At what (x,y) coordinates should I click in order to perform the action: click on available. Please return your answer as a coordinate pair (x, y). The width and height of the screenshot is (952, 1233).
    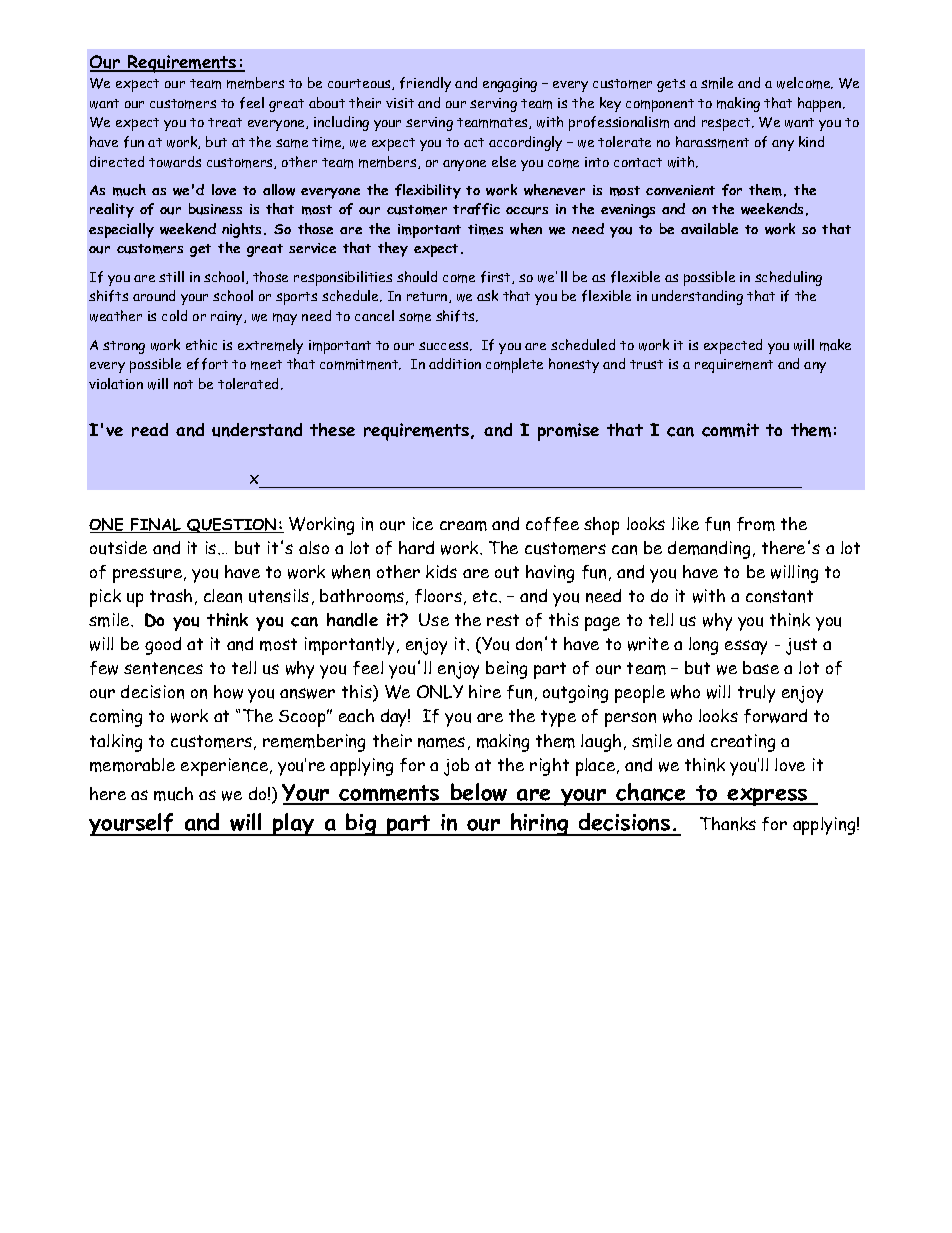
    Looking at the image, I should click on (709, 228).
